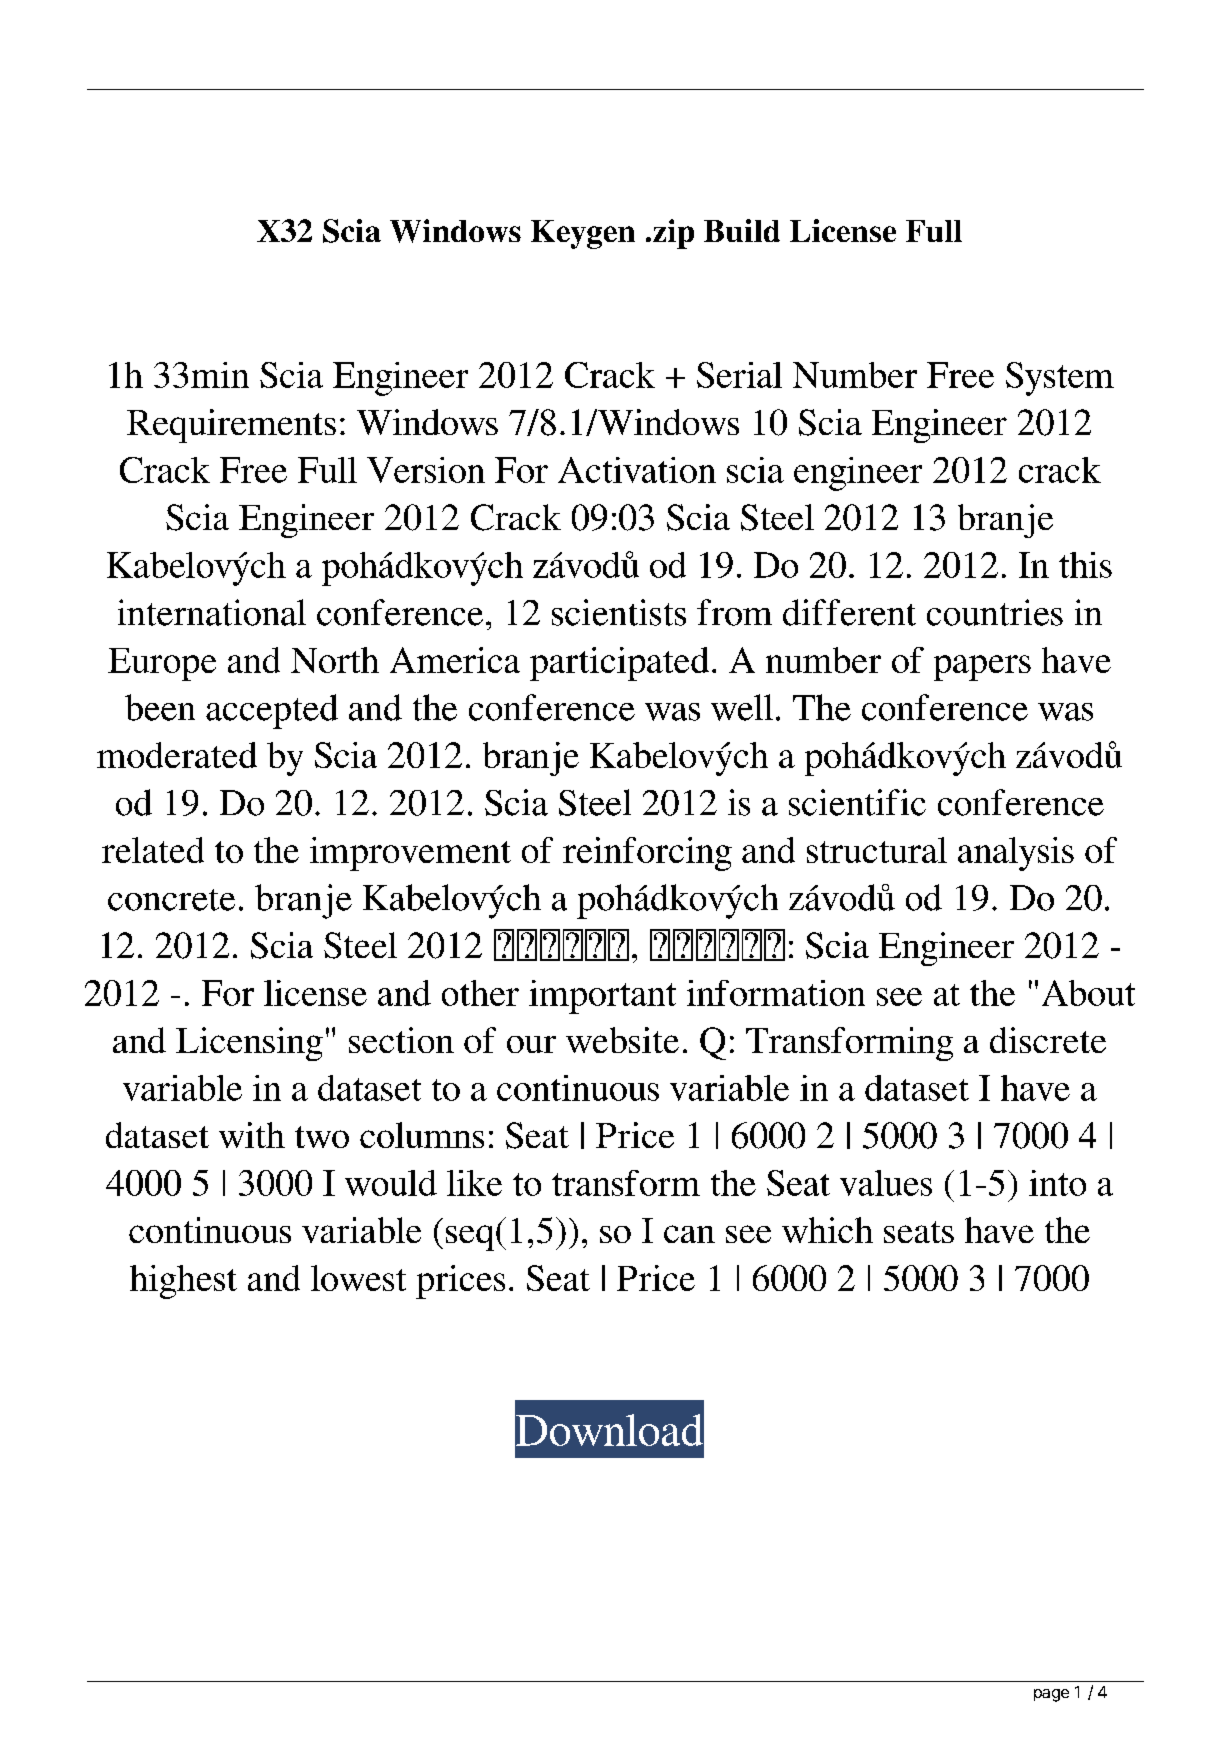 The width and height of the screenshot is (1231, 1740). Describe the element at coordinates (1088, 993) in the screenshot. I see `About` at that location.
